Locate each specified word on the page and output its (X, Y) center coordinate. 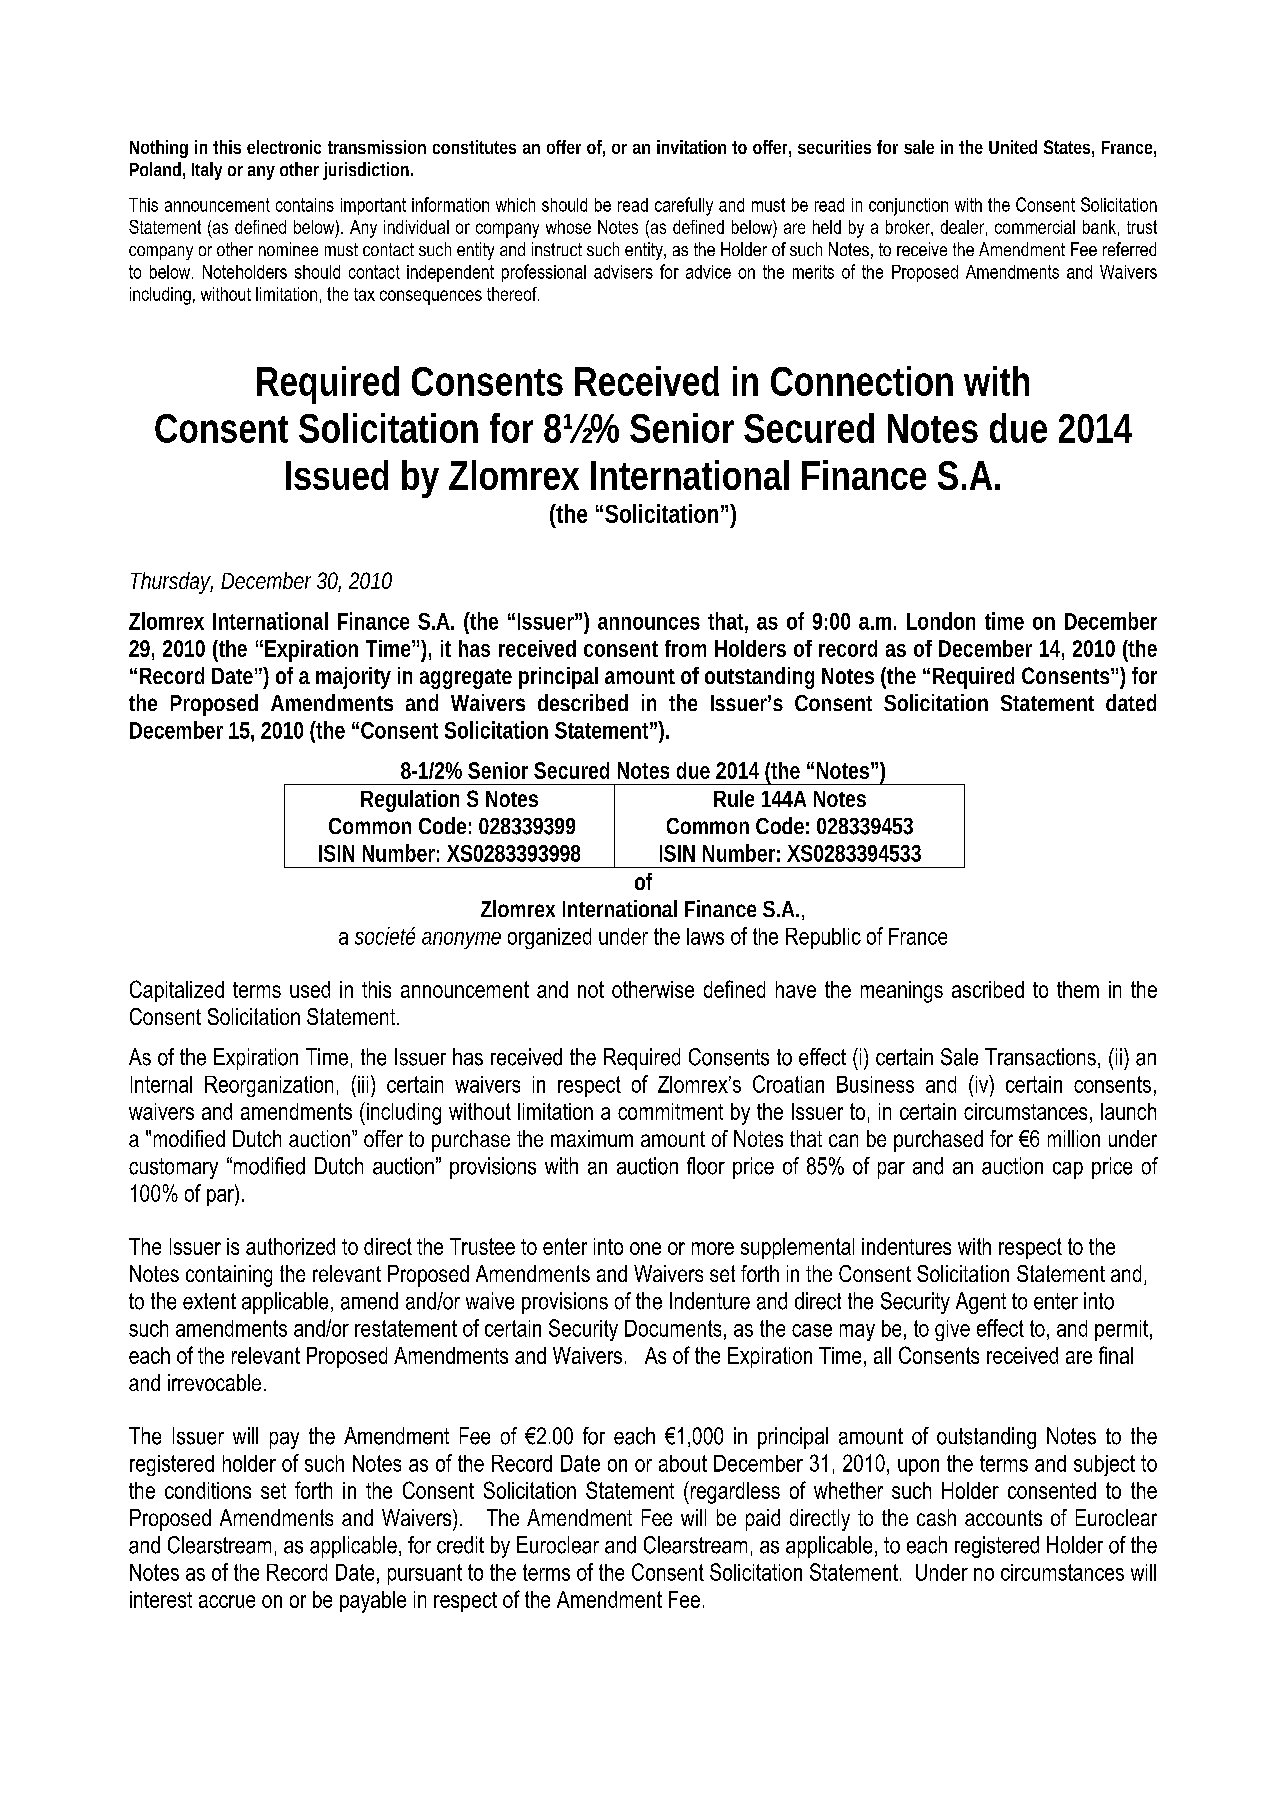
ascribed (988, 989)
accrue (227, 1601)
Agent (981, 1303)
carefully (684, 206)
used (310, 989)
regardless (734, 1492)
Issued (337, 475)
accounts (1003, 1518)
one (645, 1248)
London (941, 621)
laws (705, 936)
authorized (290, 1246)
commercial (1035, 227)
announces (649, 623)
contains (305, 205)
